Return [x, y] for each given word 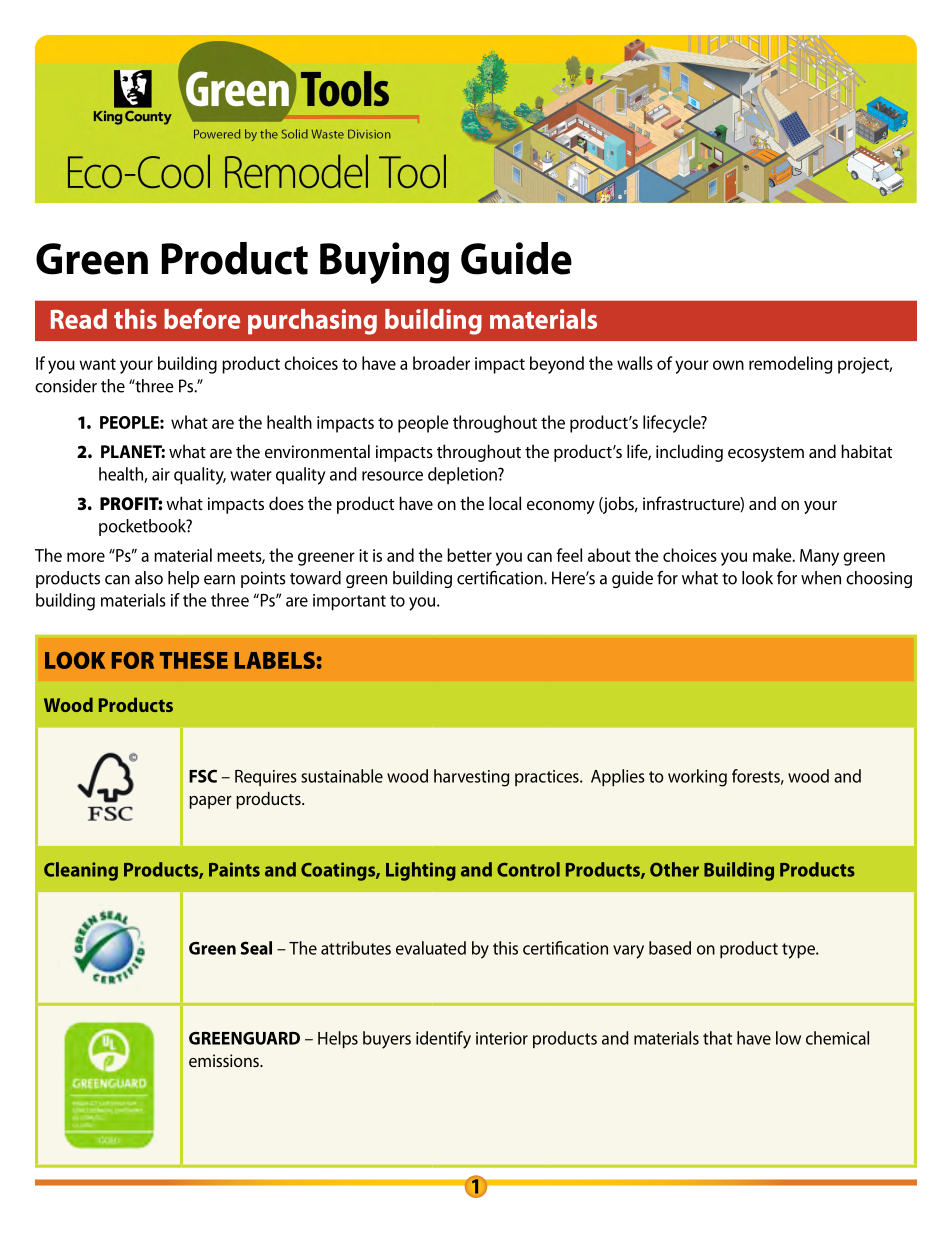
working [697, 778]
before [202, 318]
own [728, 365]
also [149, 578]
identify [443, 1040]
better [469, 555]
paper [210, 802]
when [821, 578]
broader [441, 363]
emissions [225, 1060]
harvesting [471, 778]
